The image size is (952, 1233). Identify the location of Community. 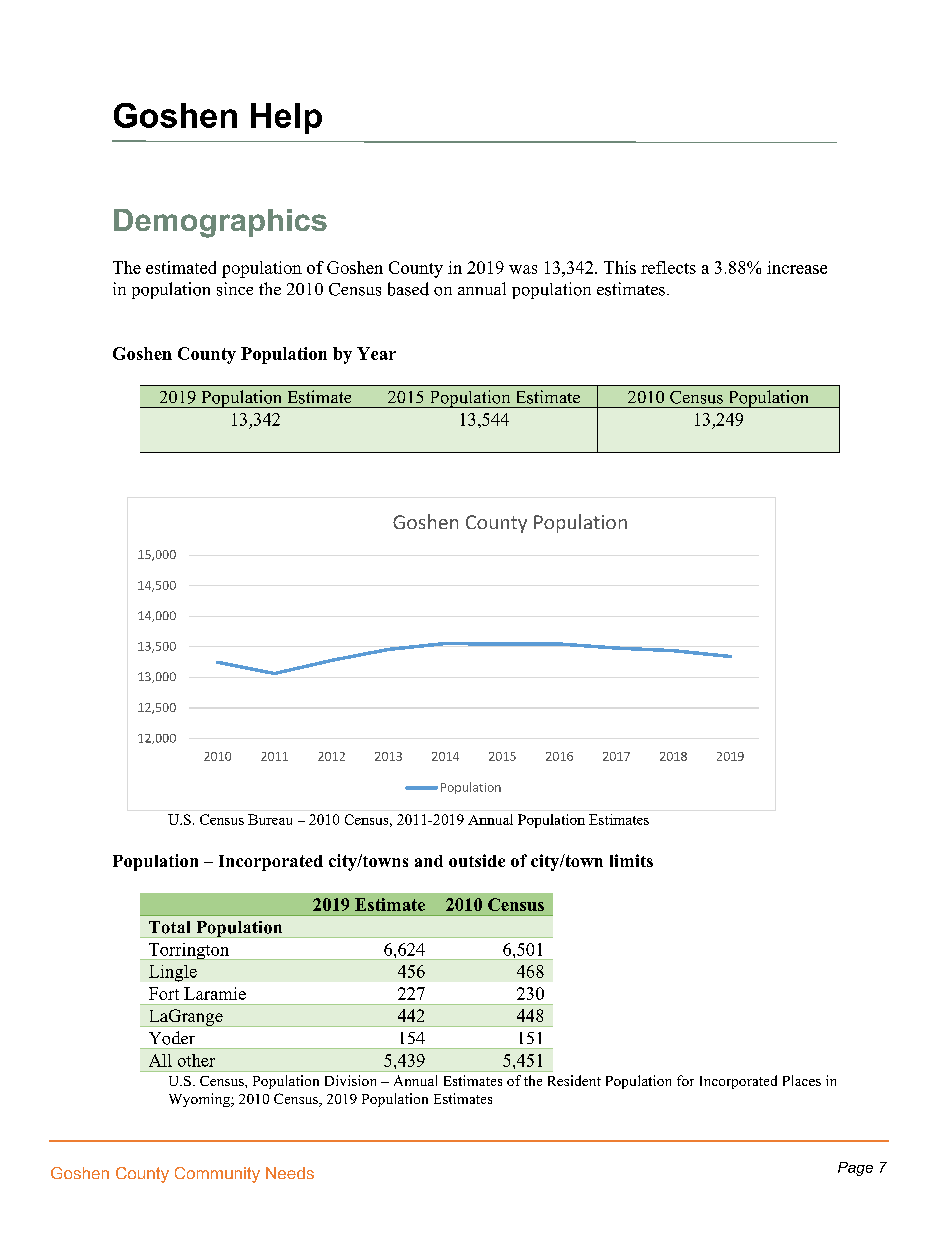
(217, 1175).
